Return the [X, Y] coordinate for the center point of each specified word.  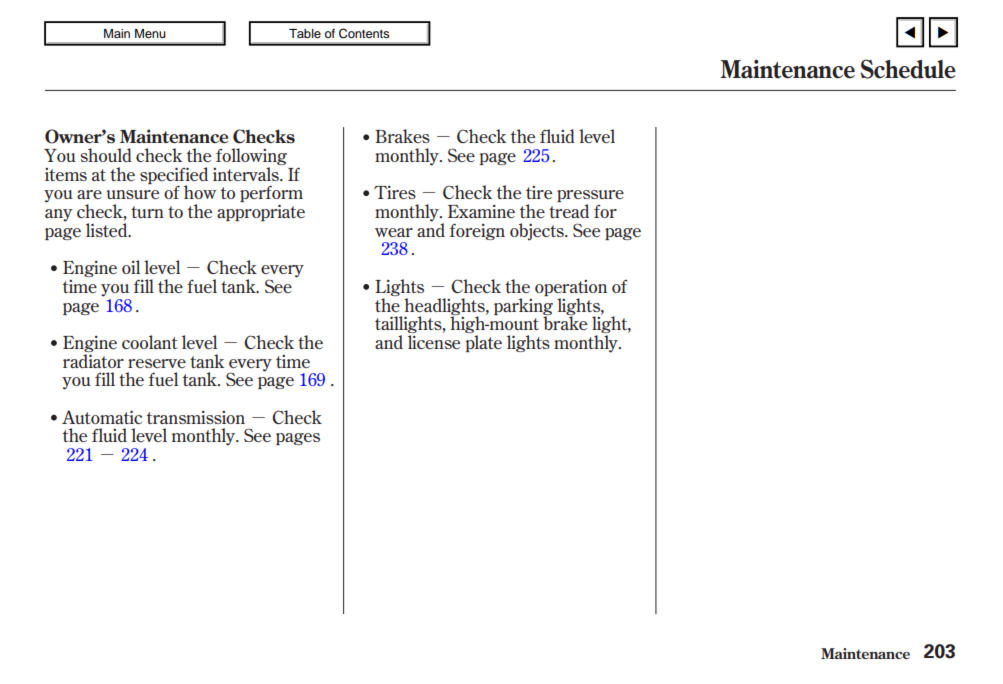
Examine [481, 211]
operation [571, 288]
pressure [590, 197]
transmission [196, 417]
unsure [132, 194]
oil [131, 267]
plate [484, 343]
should [106, 155]
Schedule [908, 69]
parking [523, 306]
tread [569, 211]
